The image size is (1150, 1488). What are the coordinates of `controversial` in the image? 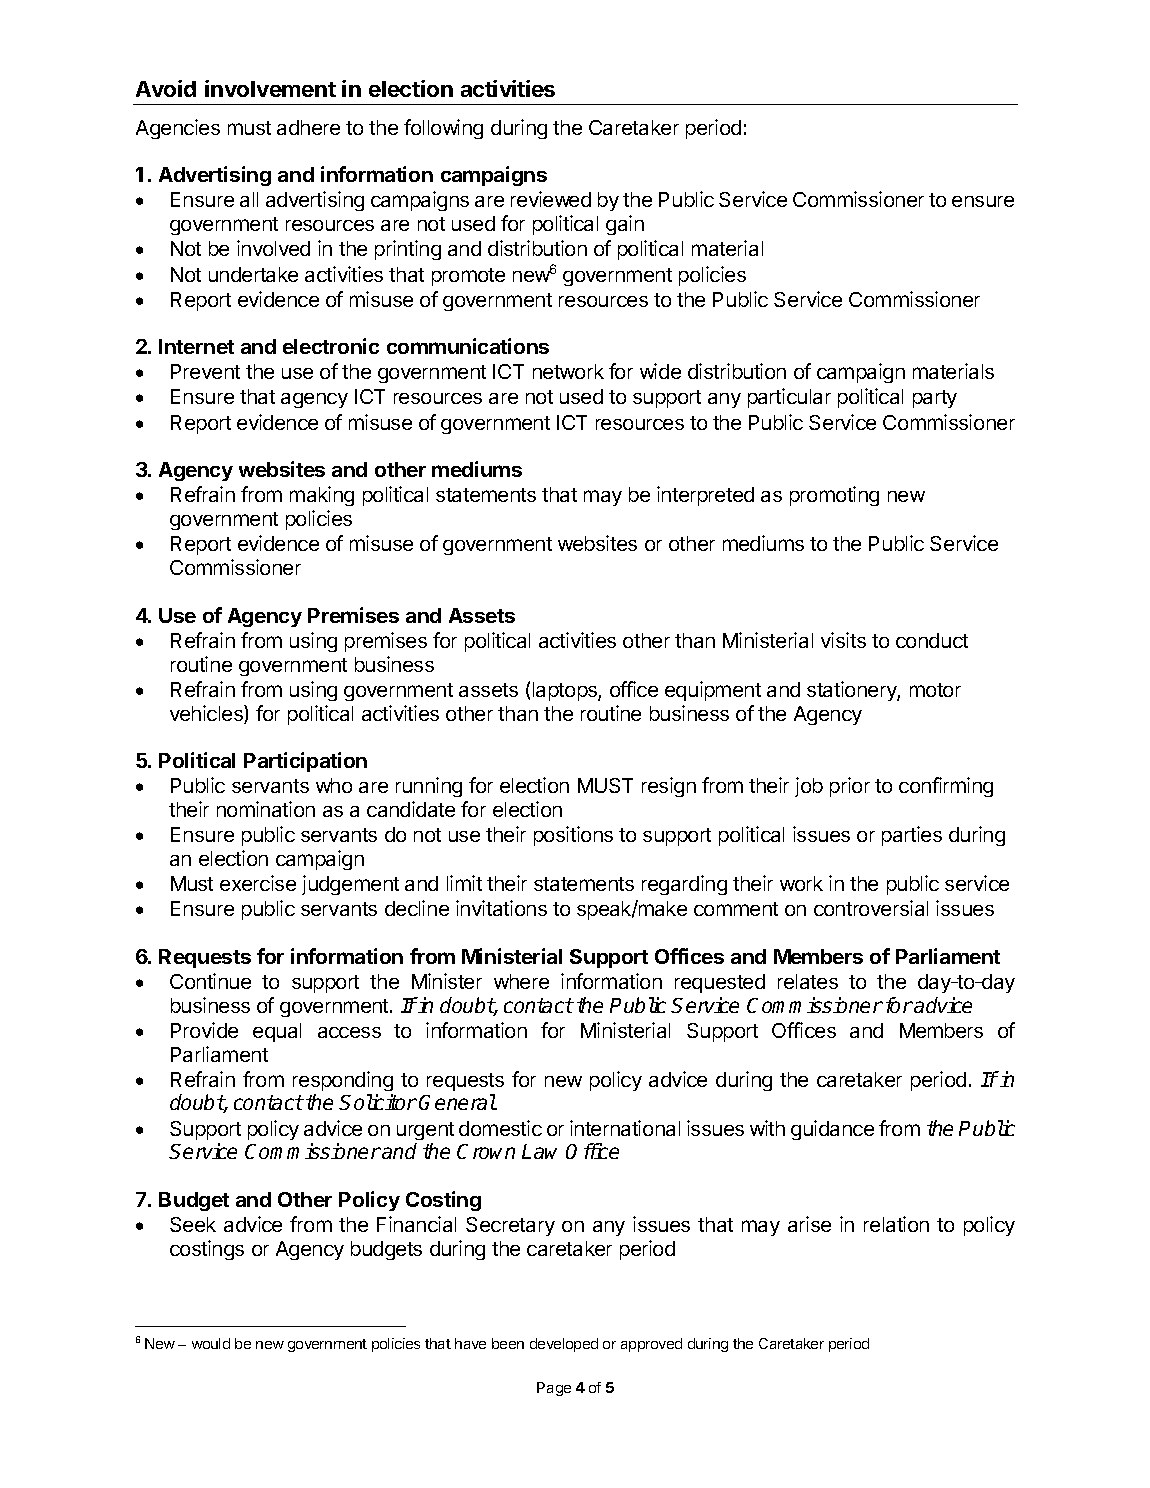 It's located at (871, 908).
